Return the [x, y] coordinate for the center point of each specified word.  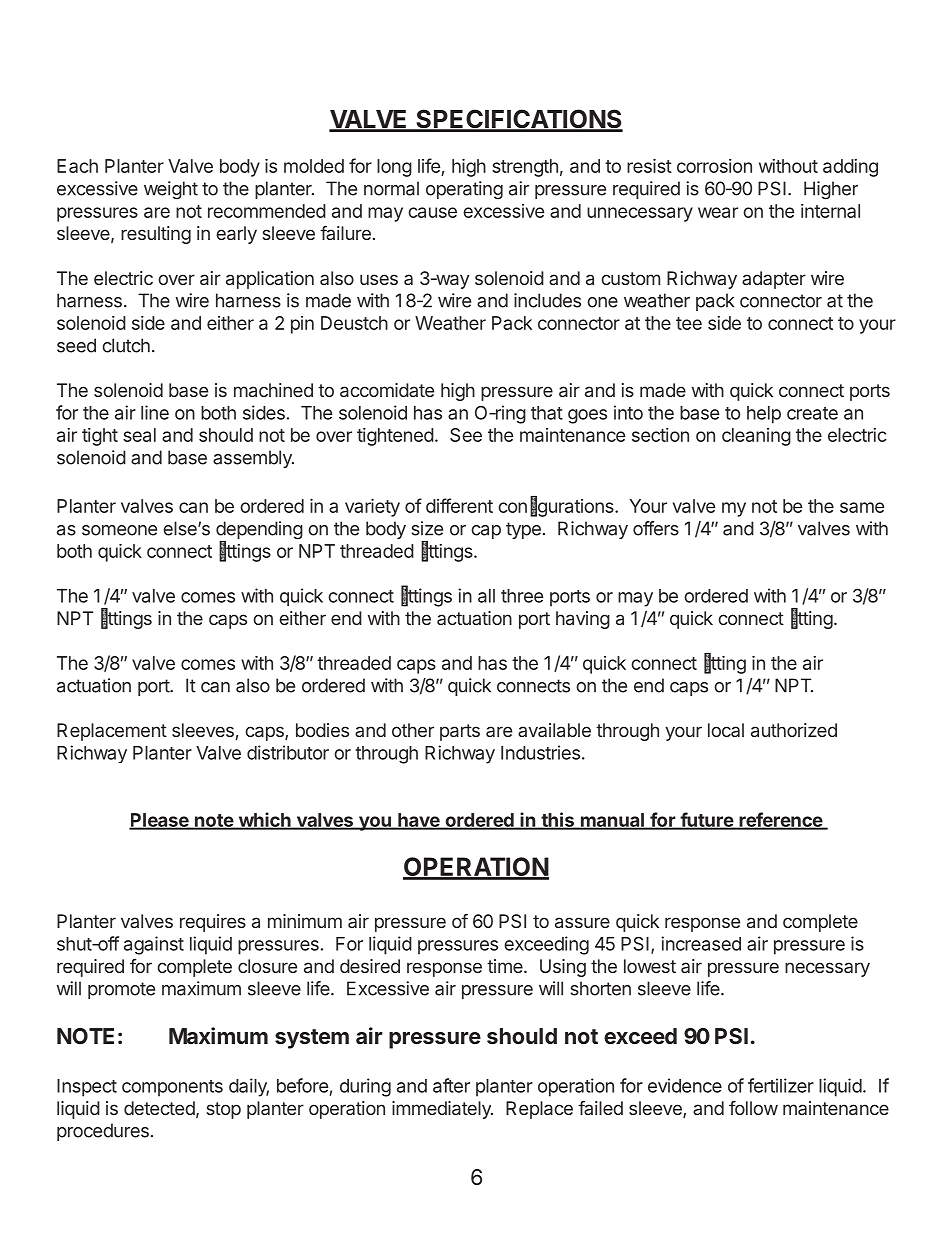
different [459, 505]
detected [159, 1108]
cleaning [756, 437]
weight [171, 190]
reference [780, 820]
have [419, 821]
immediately [442, 1110]
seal [139, 435]
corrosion [714, 166]
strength [525, 168]
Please [160, 821]
